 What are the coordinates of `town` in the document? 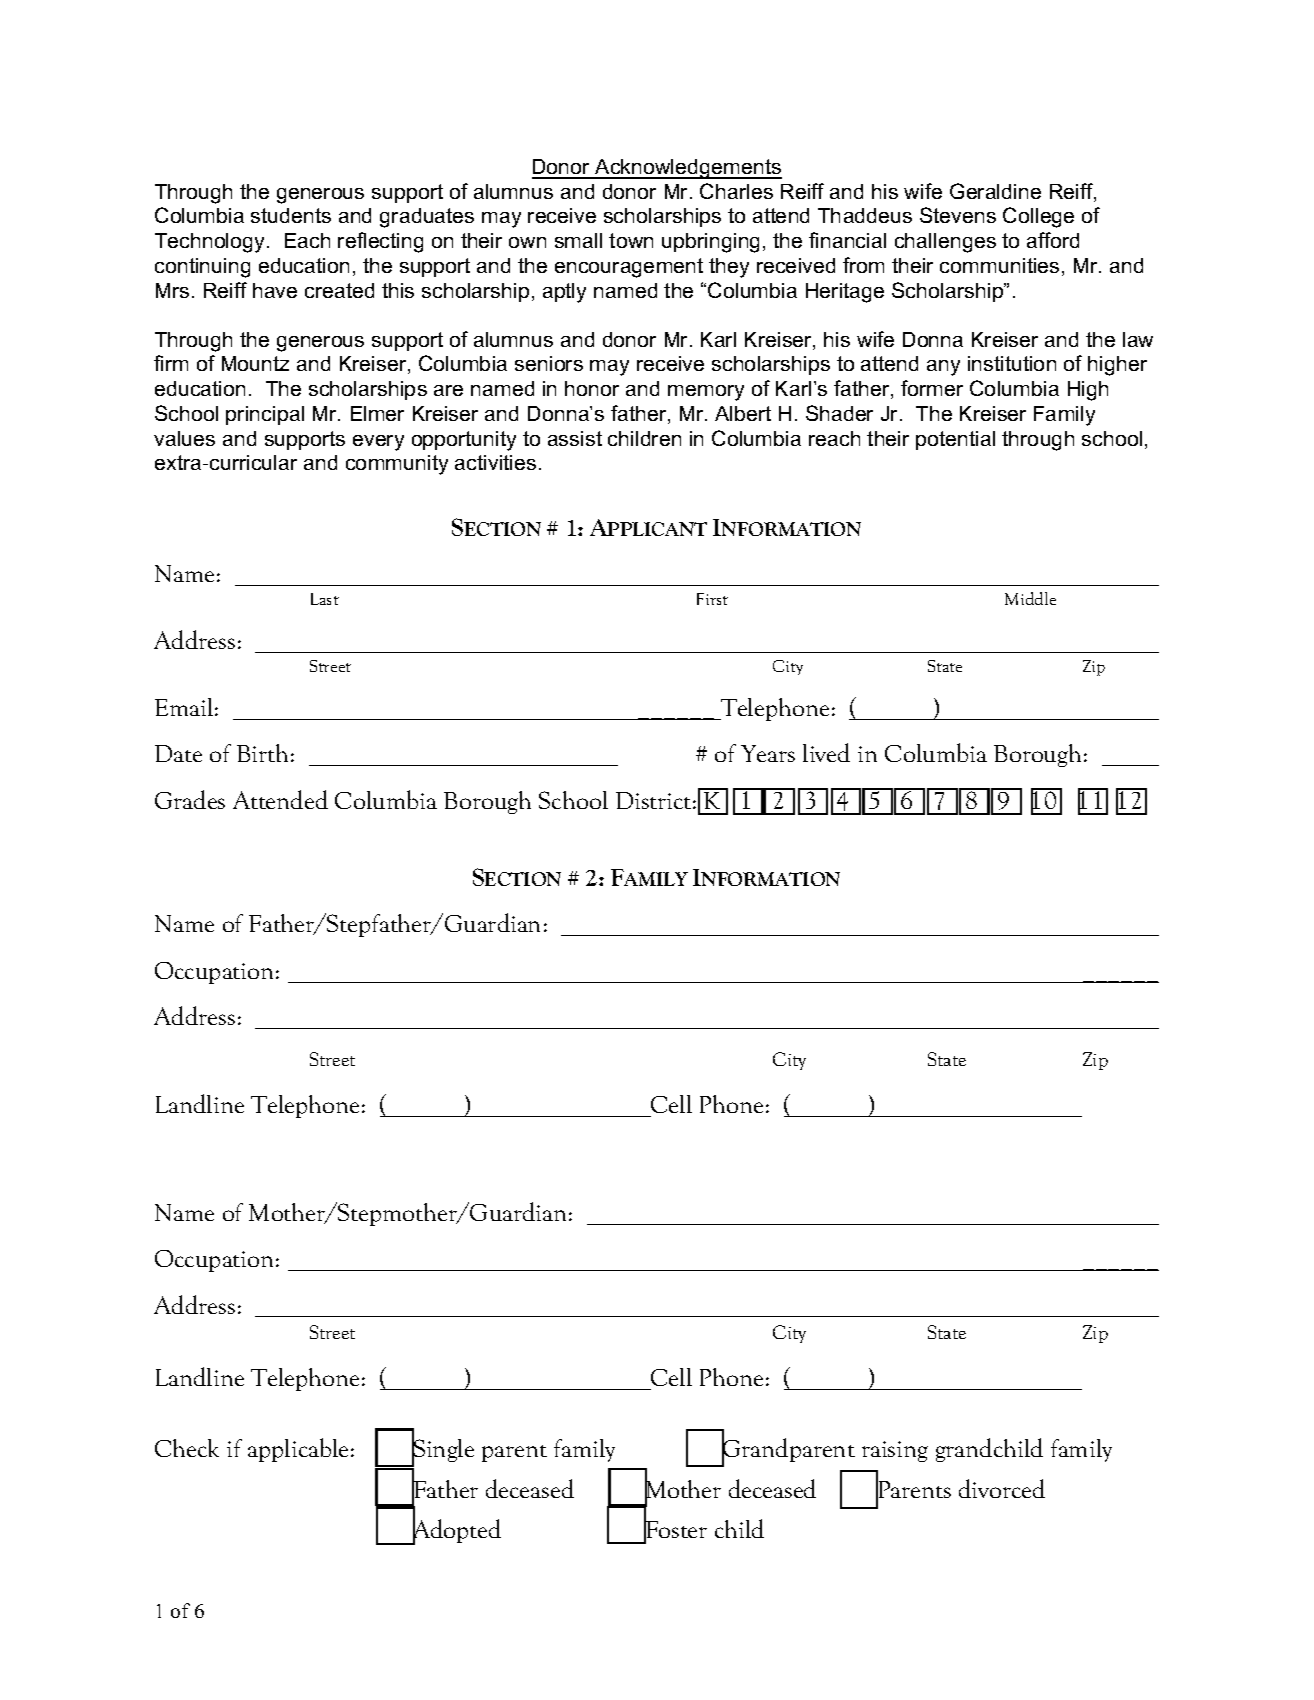 It's located at (631, 240).
